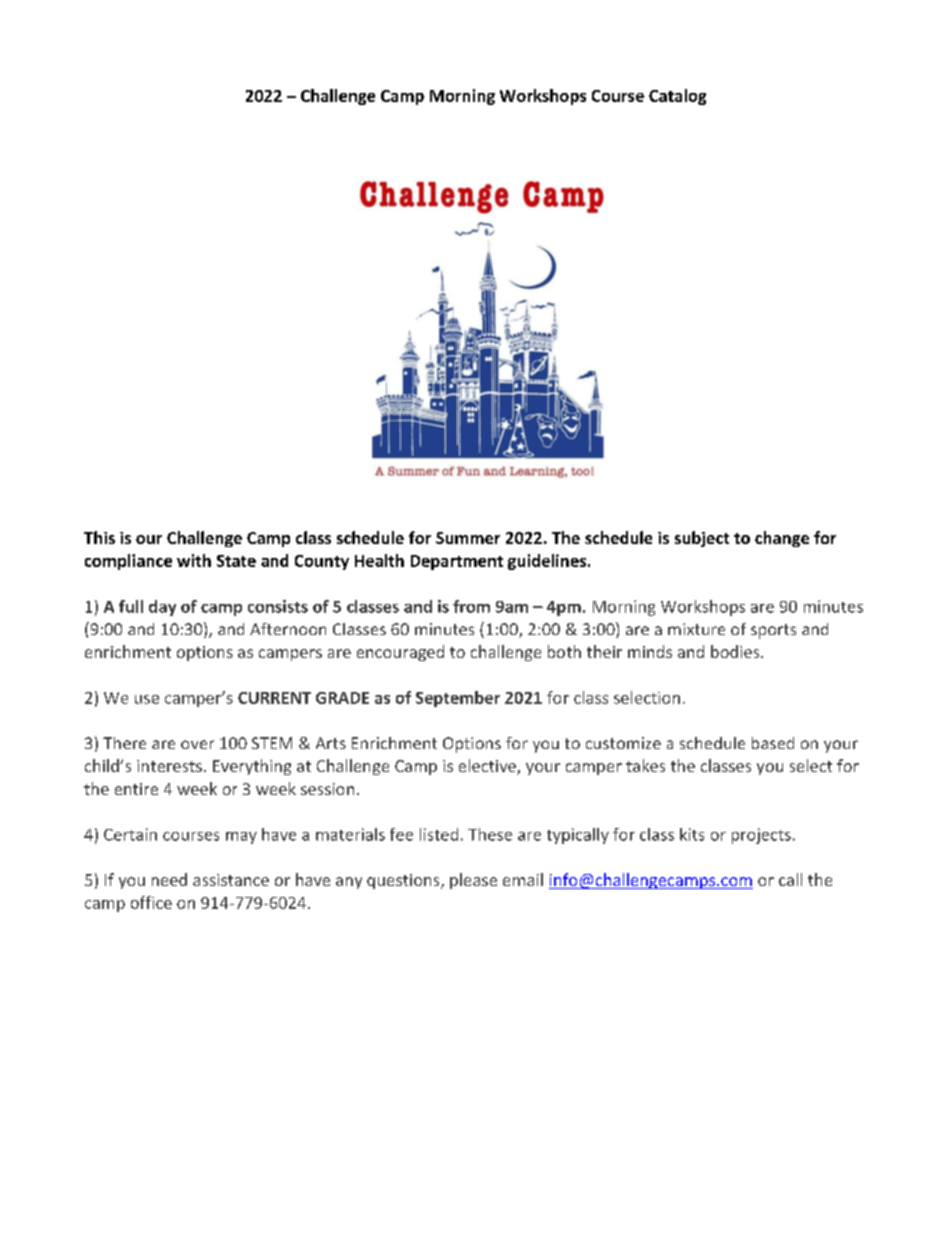 This screenshot has width=952, height=1233. What do you see at coordinates (457, 562) in the screenshot?
I see `Department` at bounding box center [457, 562].
